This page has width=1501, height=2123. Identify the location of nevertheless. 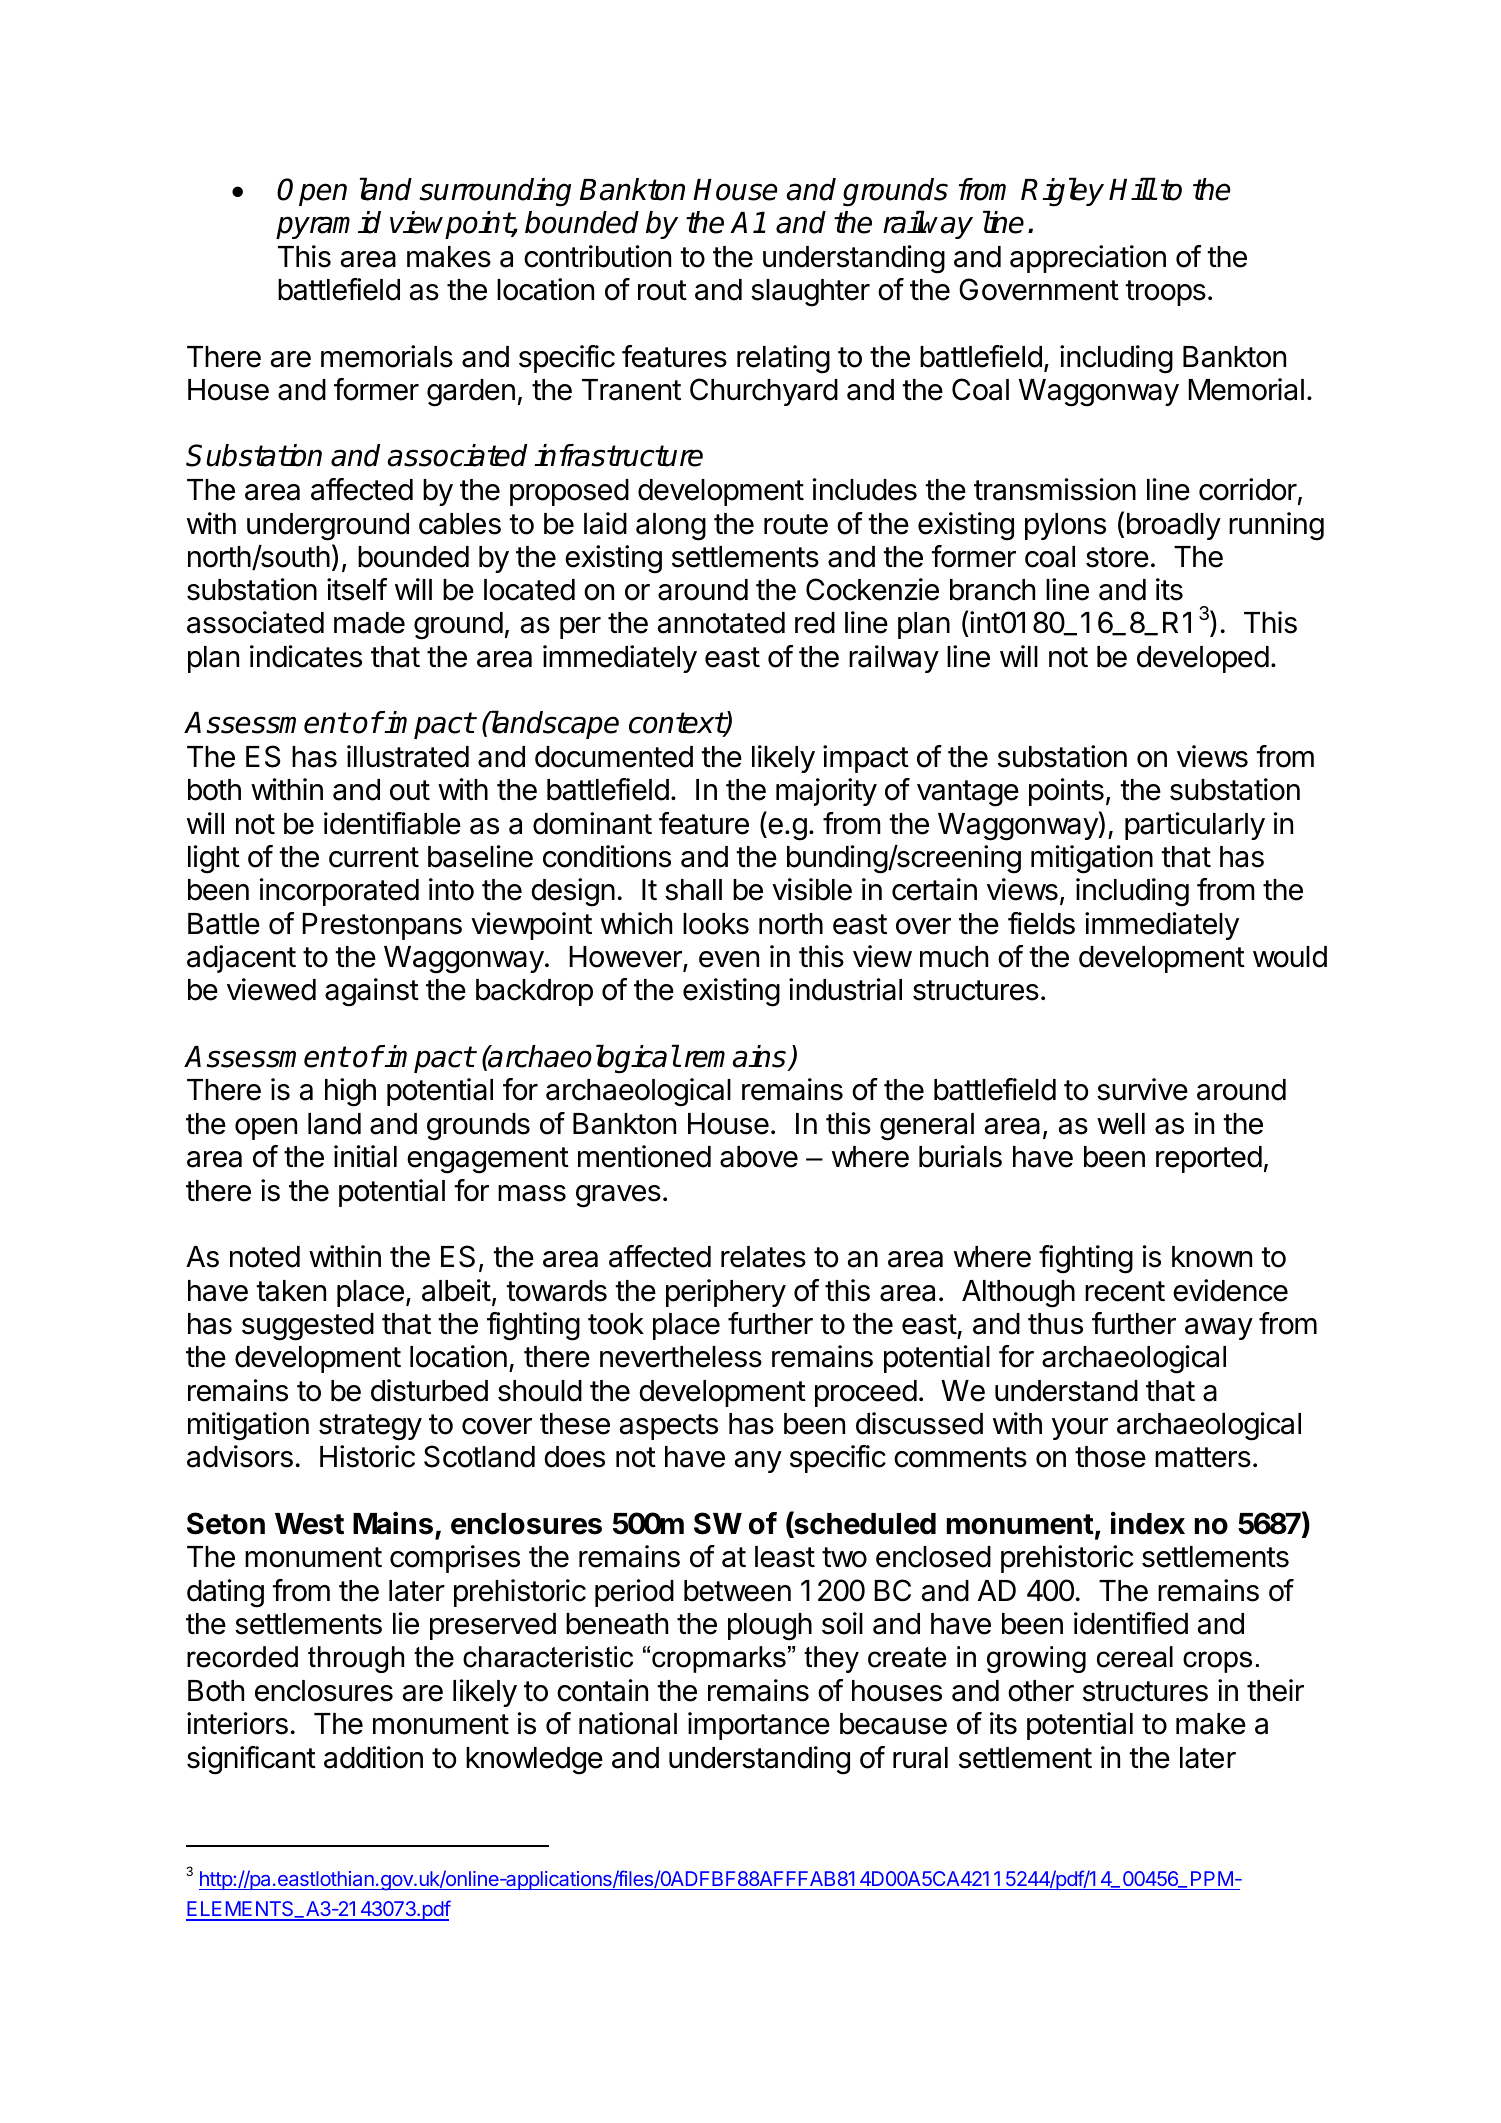
(681, 1357).
